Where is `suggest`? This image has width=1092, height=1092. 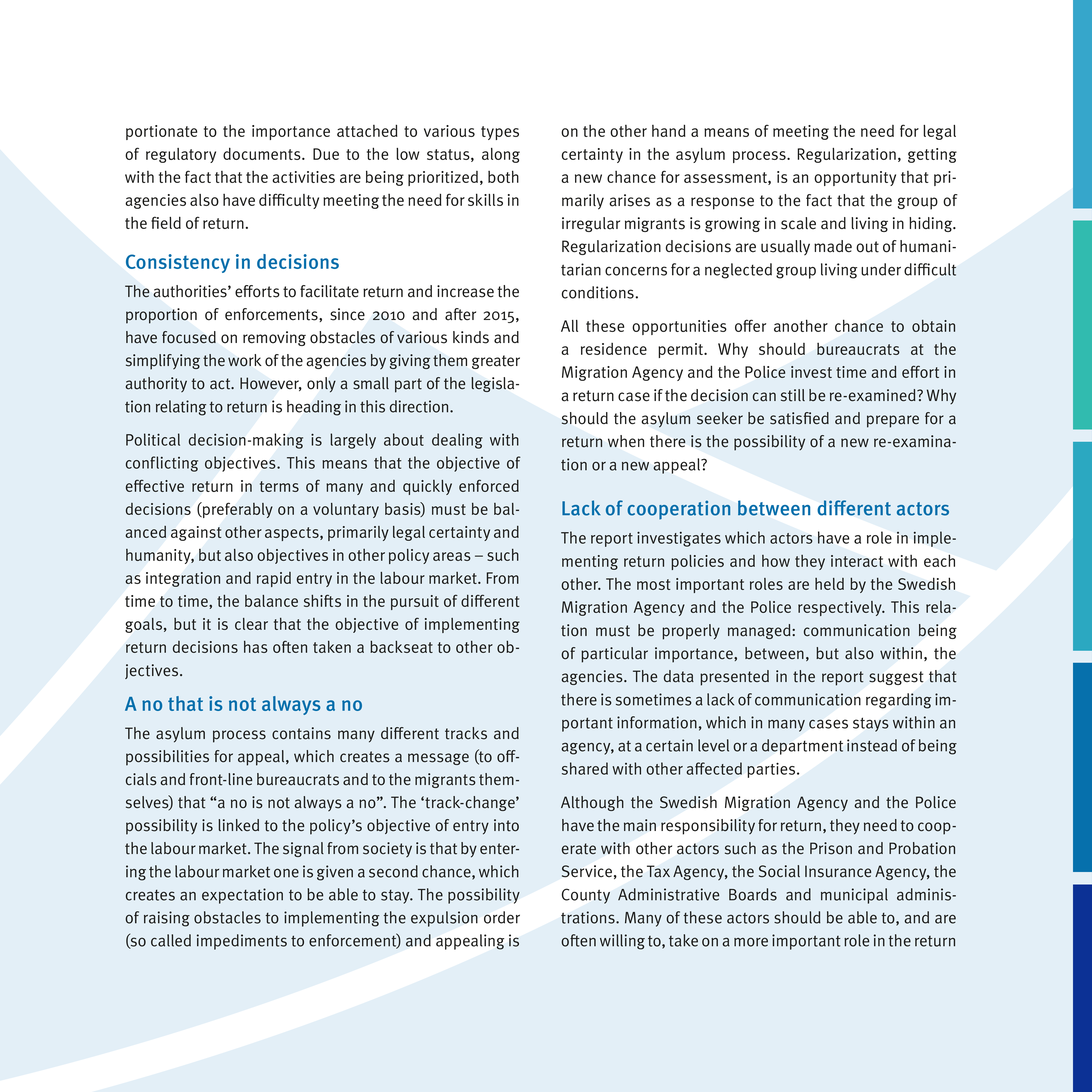
suggest is located at coordinates (896, 678).
